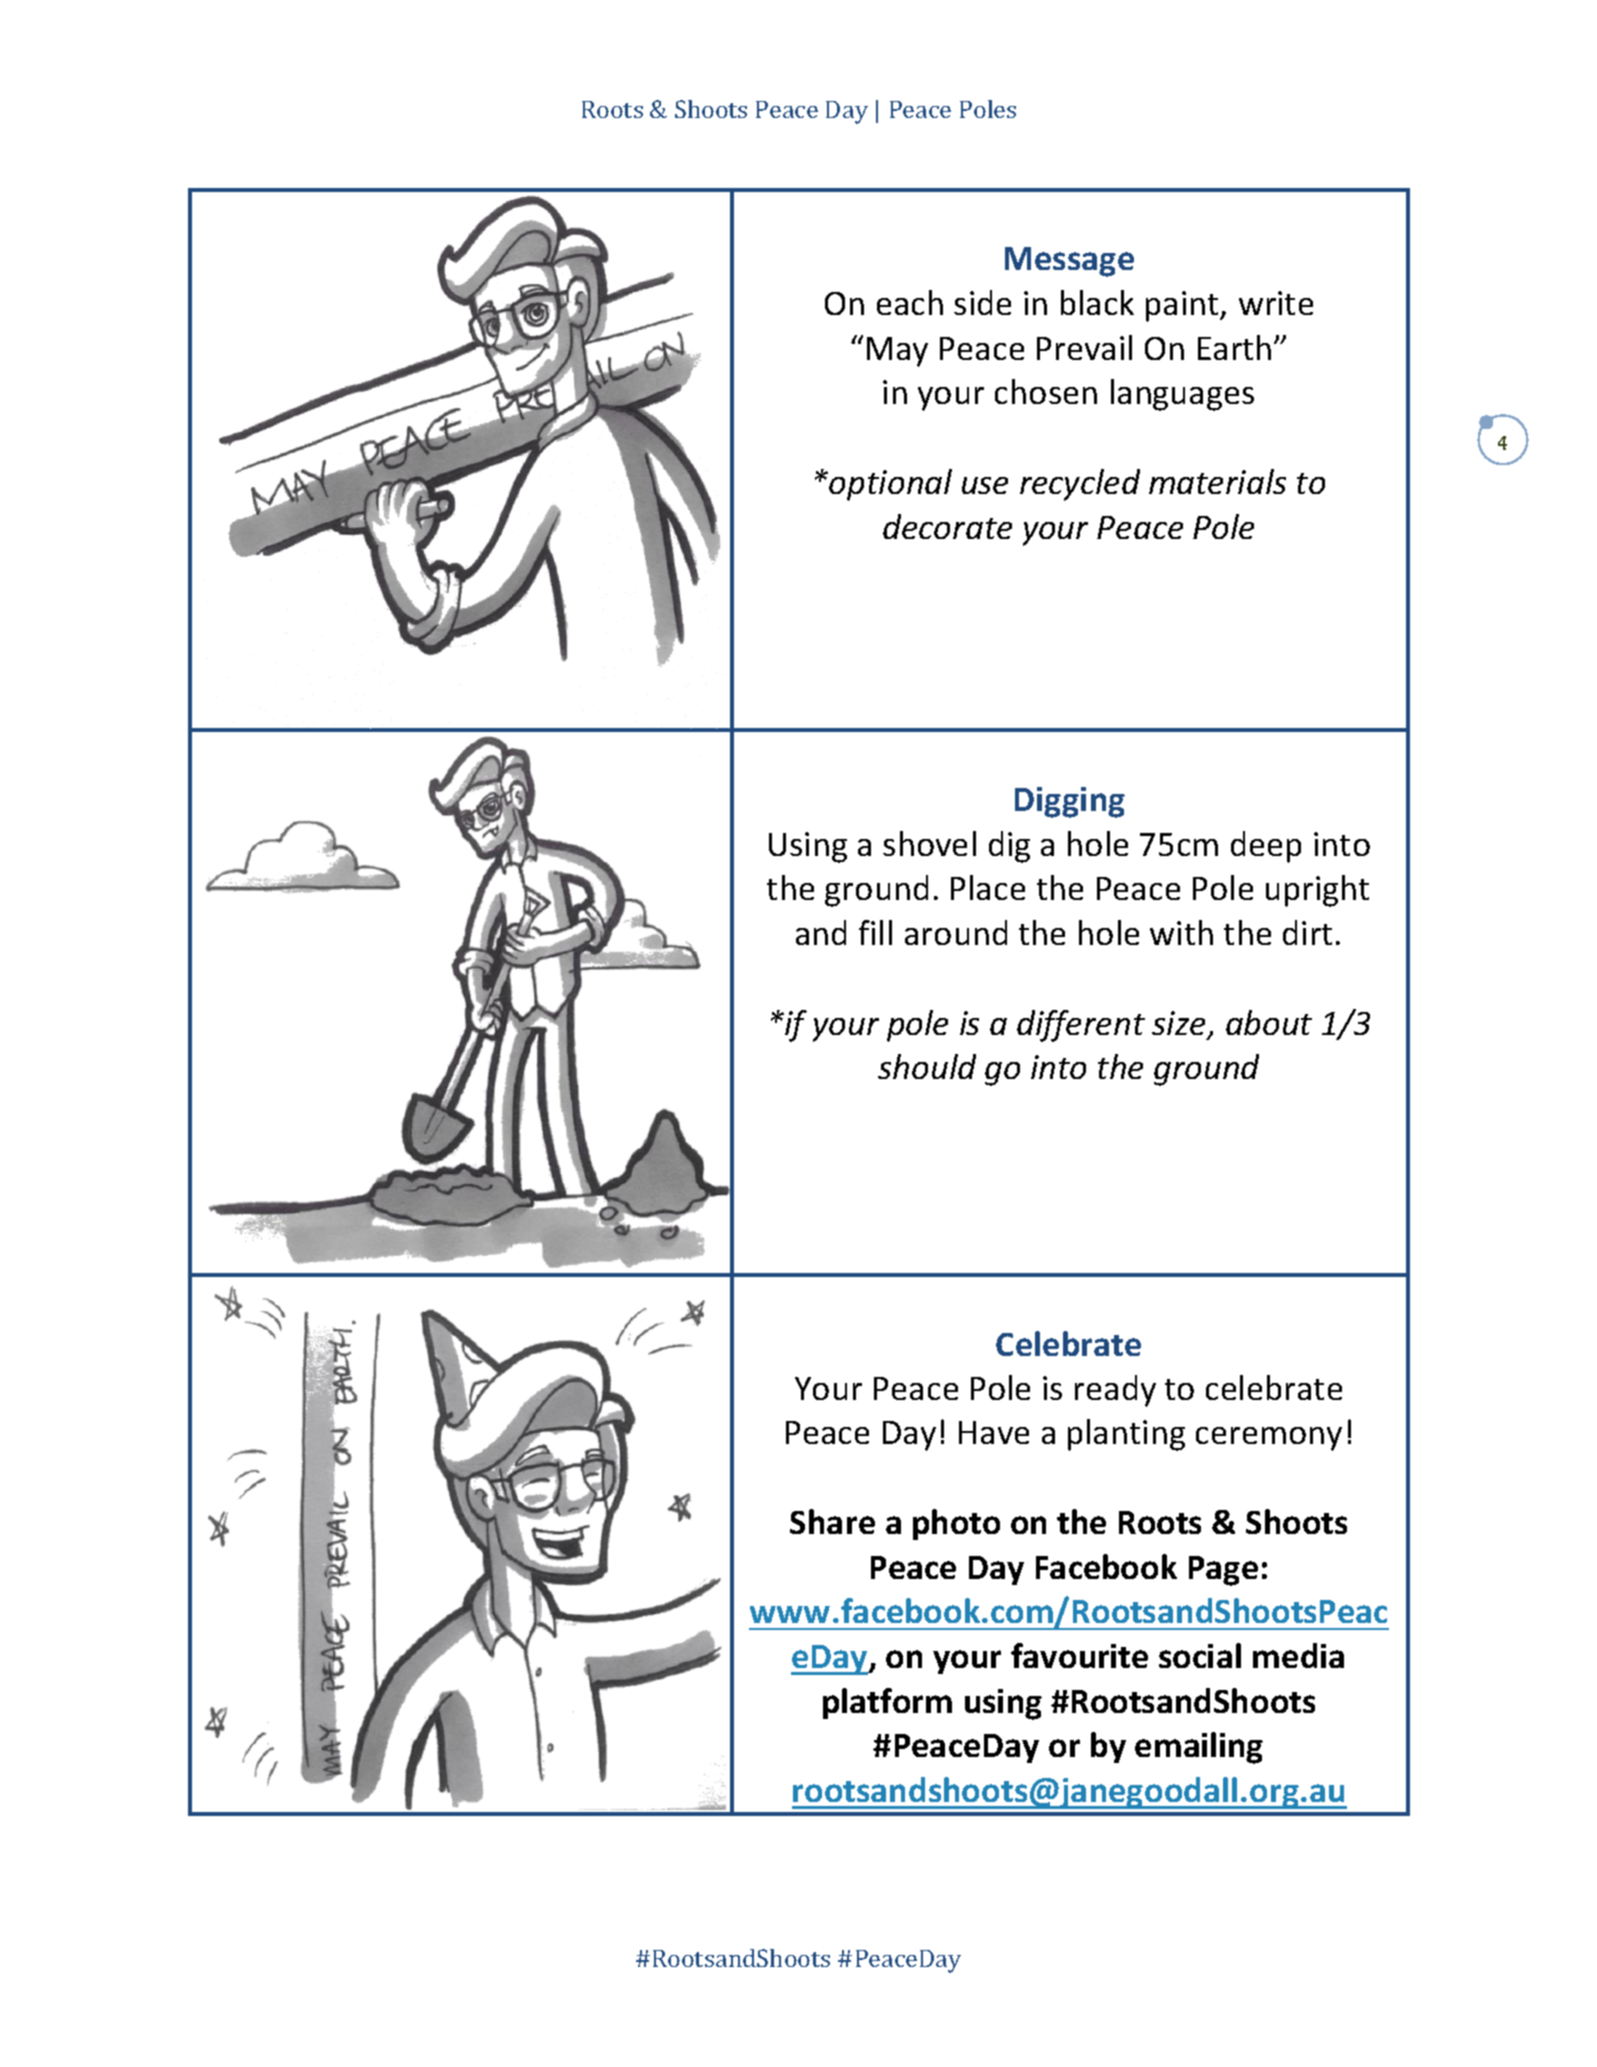  What do you see at coordinates (875, 932) in the image?
I see `fill` at bounding box center [875, 932].
